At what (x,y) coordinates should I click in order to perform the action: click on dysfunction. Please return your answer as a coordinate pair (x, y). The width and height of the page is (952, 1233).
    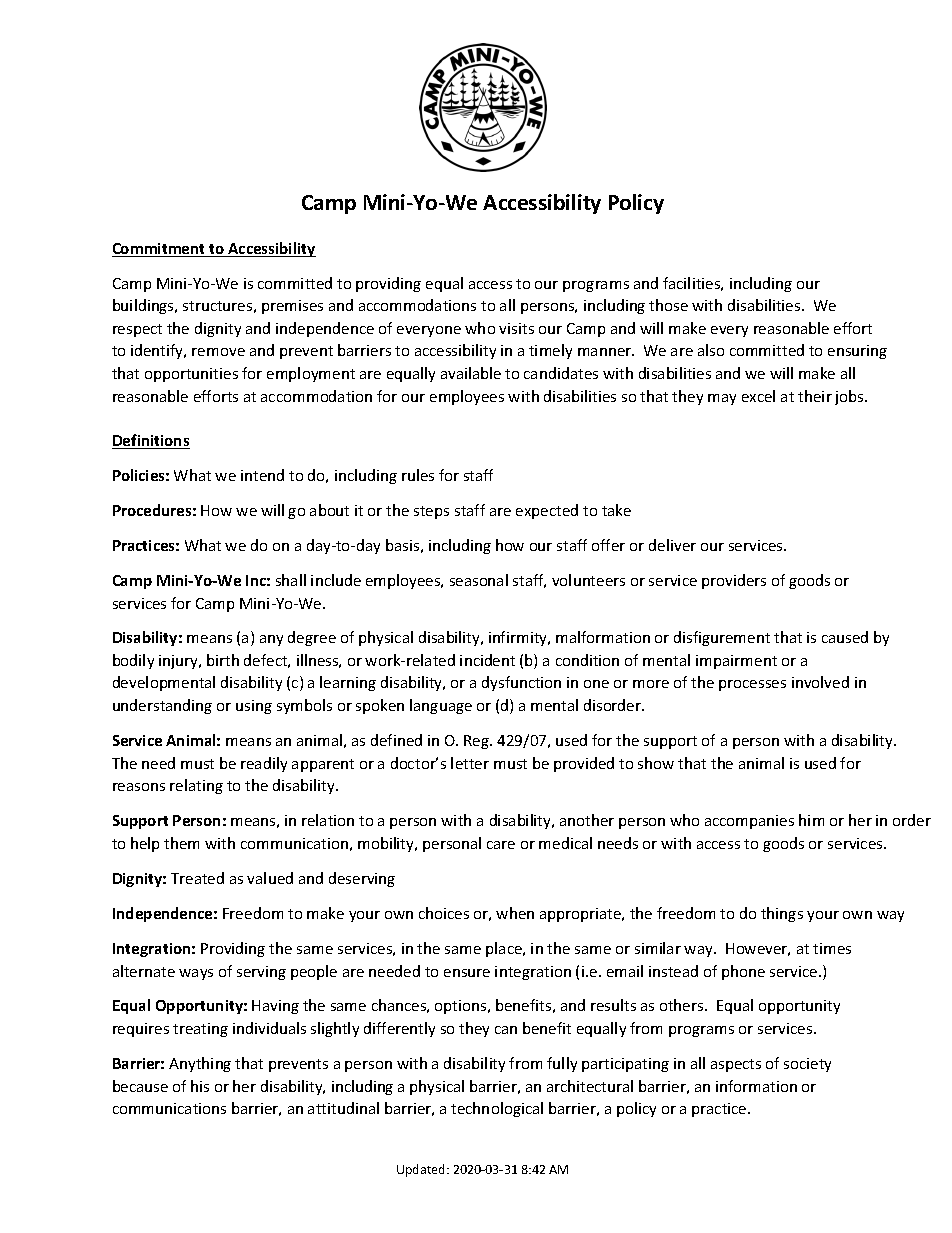
    Looking at the image, I should click on (521, 683).
